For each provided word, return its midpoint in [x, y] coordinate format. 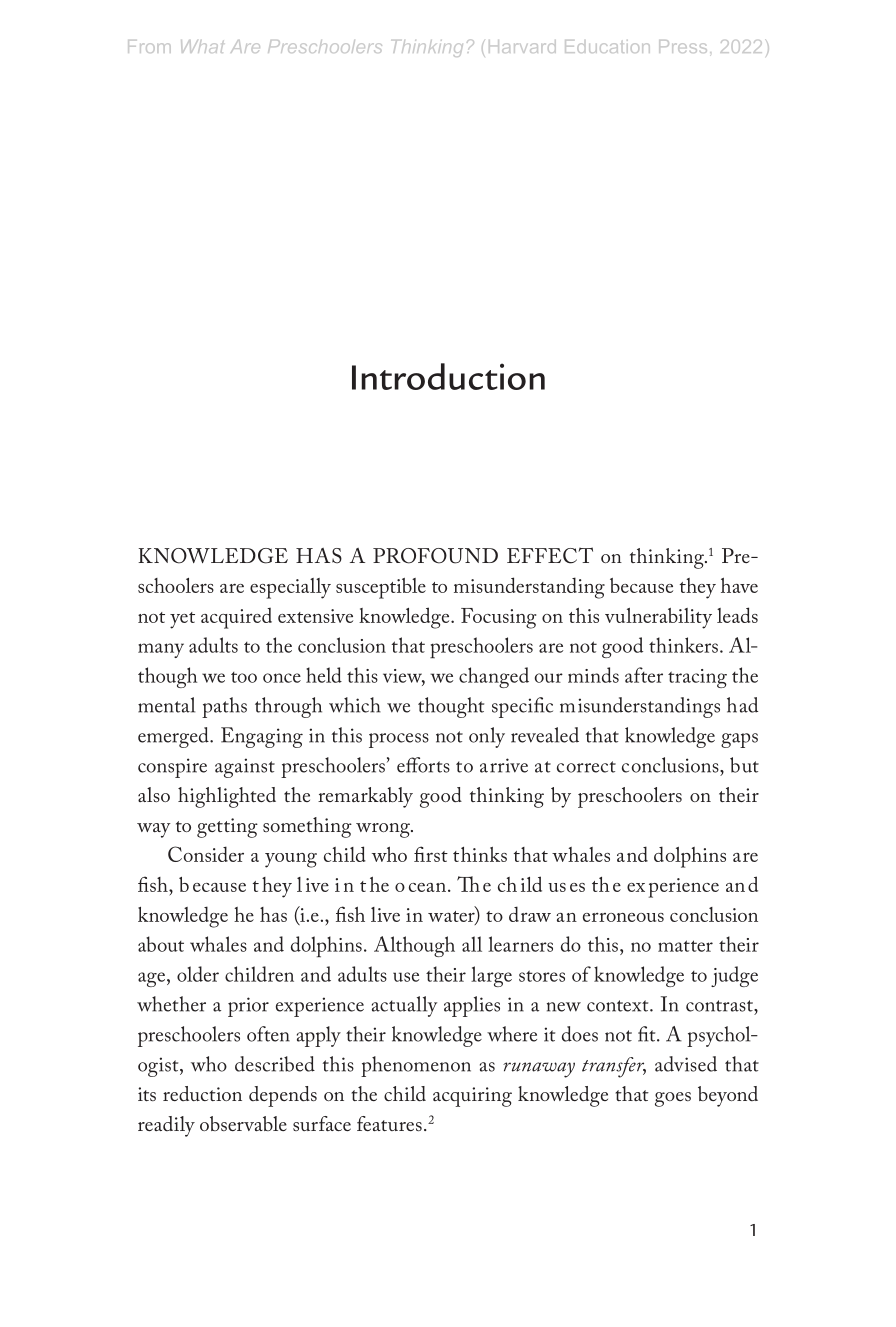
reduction [202, 1093]
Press [683, 46]
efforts [423, 765]
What [202, 46]
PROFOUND [435, 556]
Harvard [522, 46]
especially [290, 588]
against [245, 768]
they [698, 588]
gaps [739, 740]
